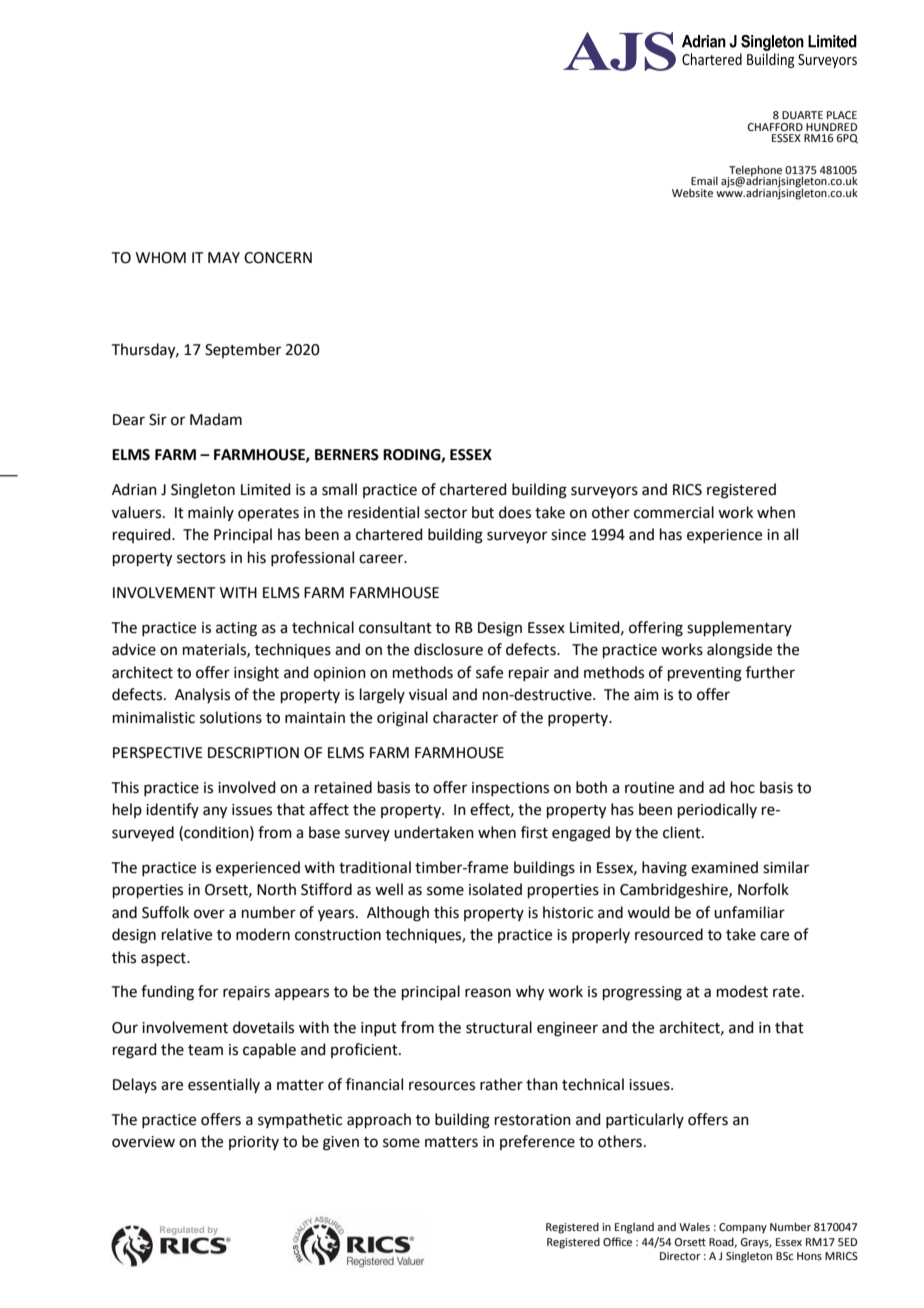 Image resolution: width=924 pixels, height=1308 pixels. I want to click on BERNERS, so click(347, 455).
